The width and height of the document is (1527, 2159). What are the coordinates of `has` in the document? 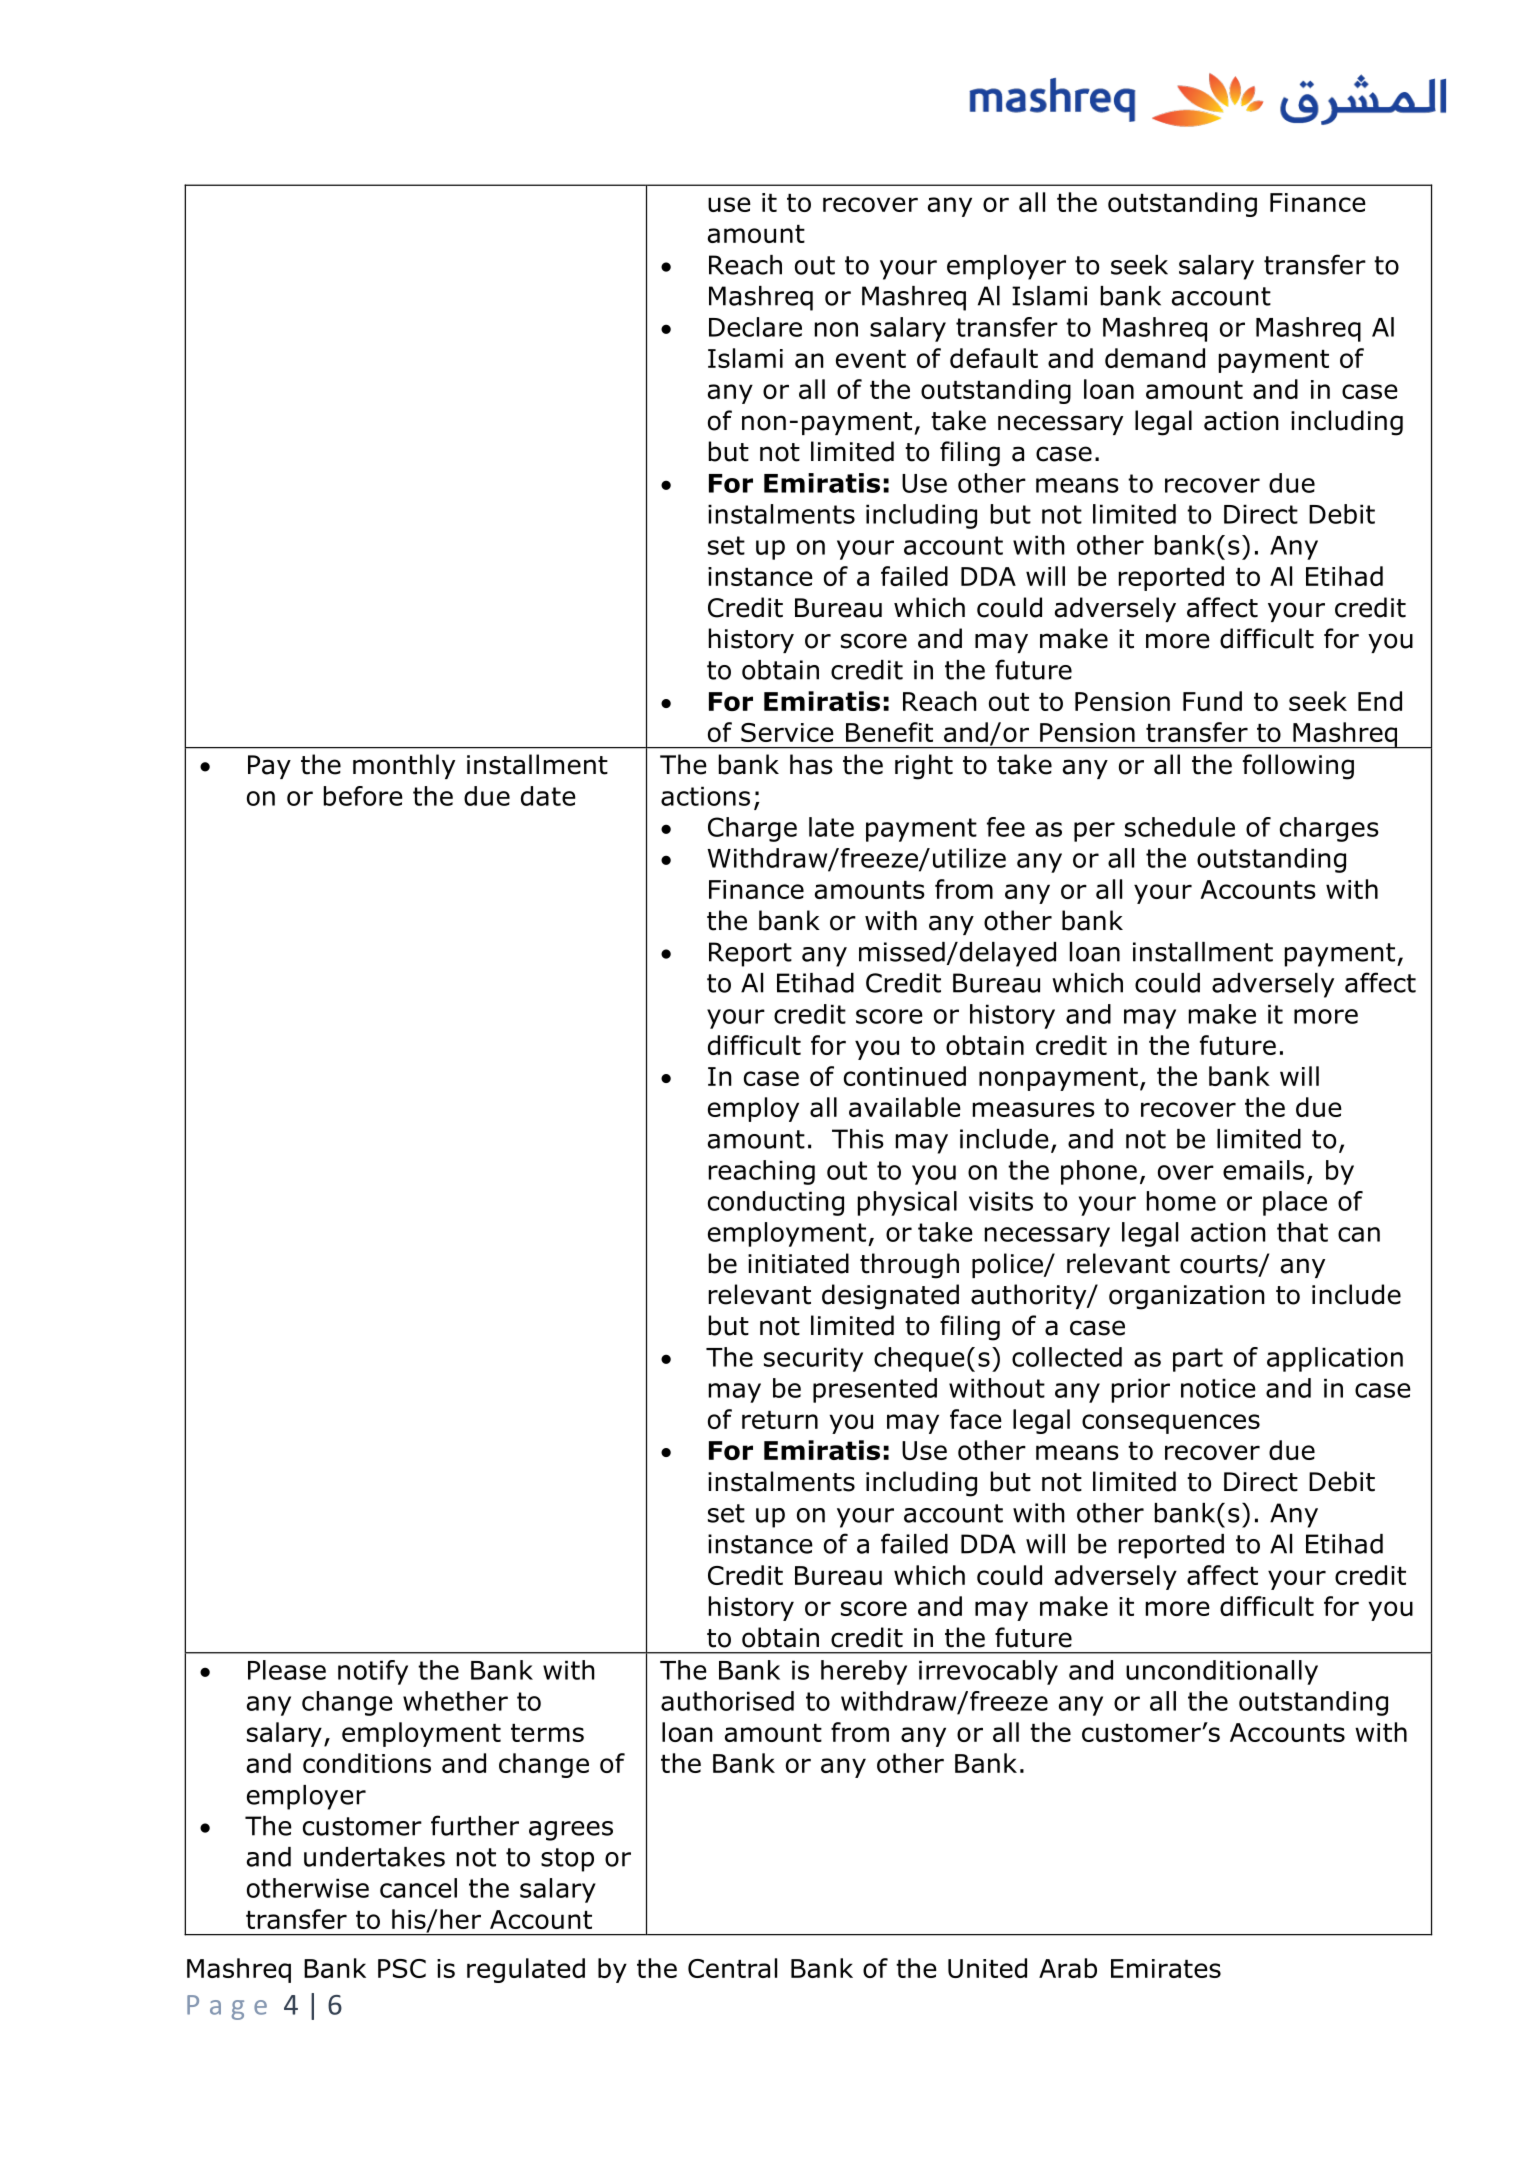 It's located at (811, 764).
